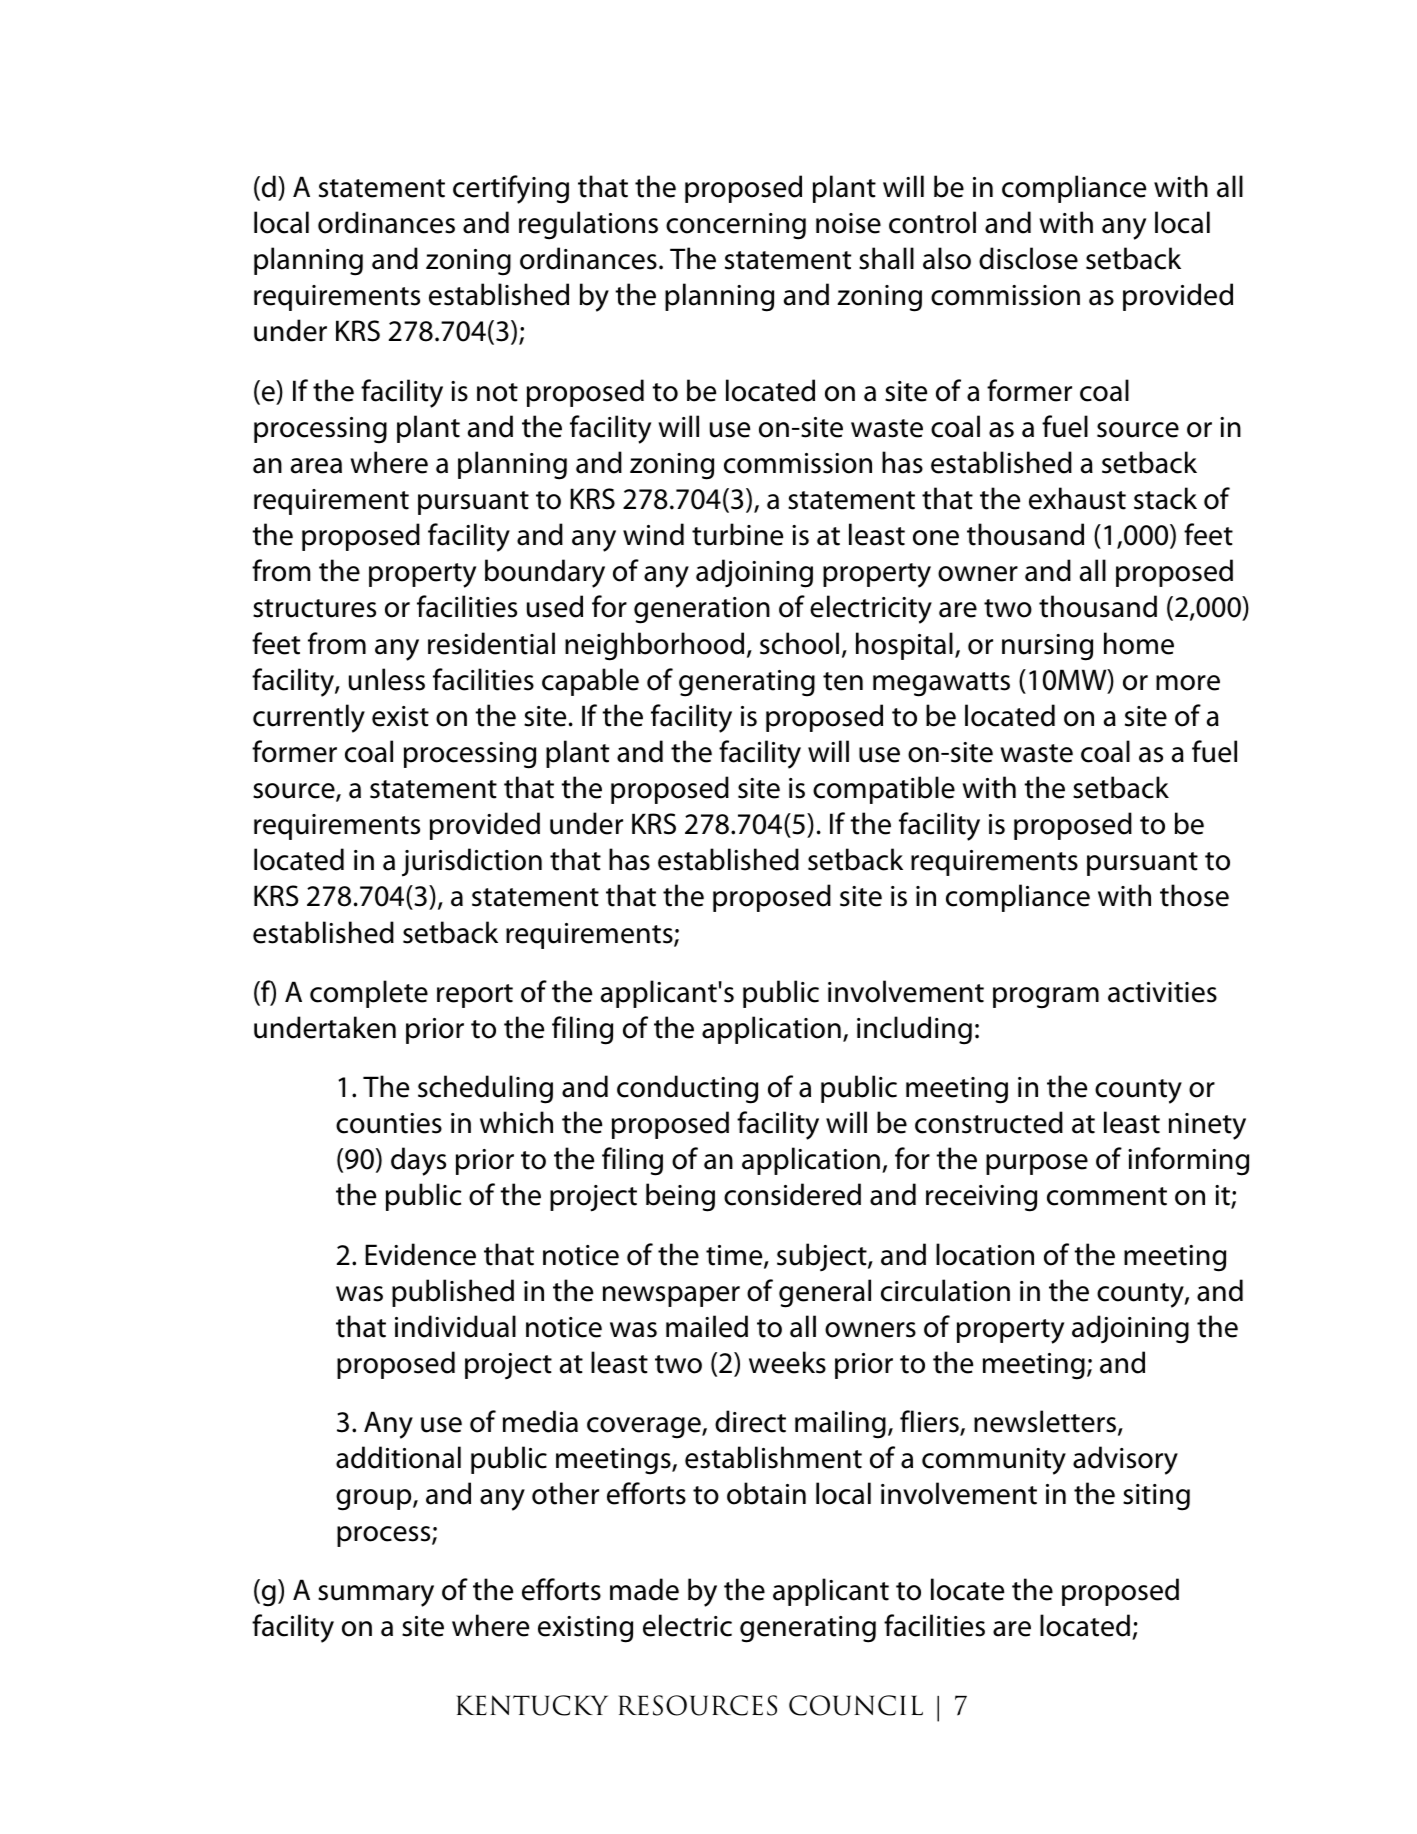 The height and width of the document is (1834, 1417). What do you see at coordinates (511, 189) in the document?
I see `certifying` at bounding box center [511, 189].
